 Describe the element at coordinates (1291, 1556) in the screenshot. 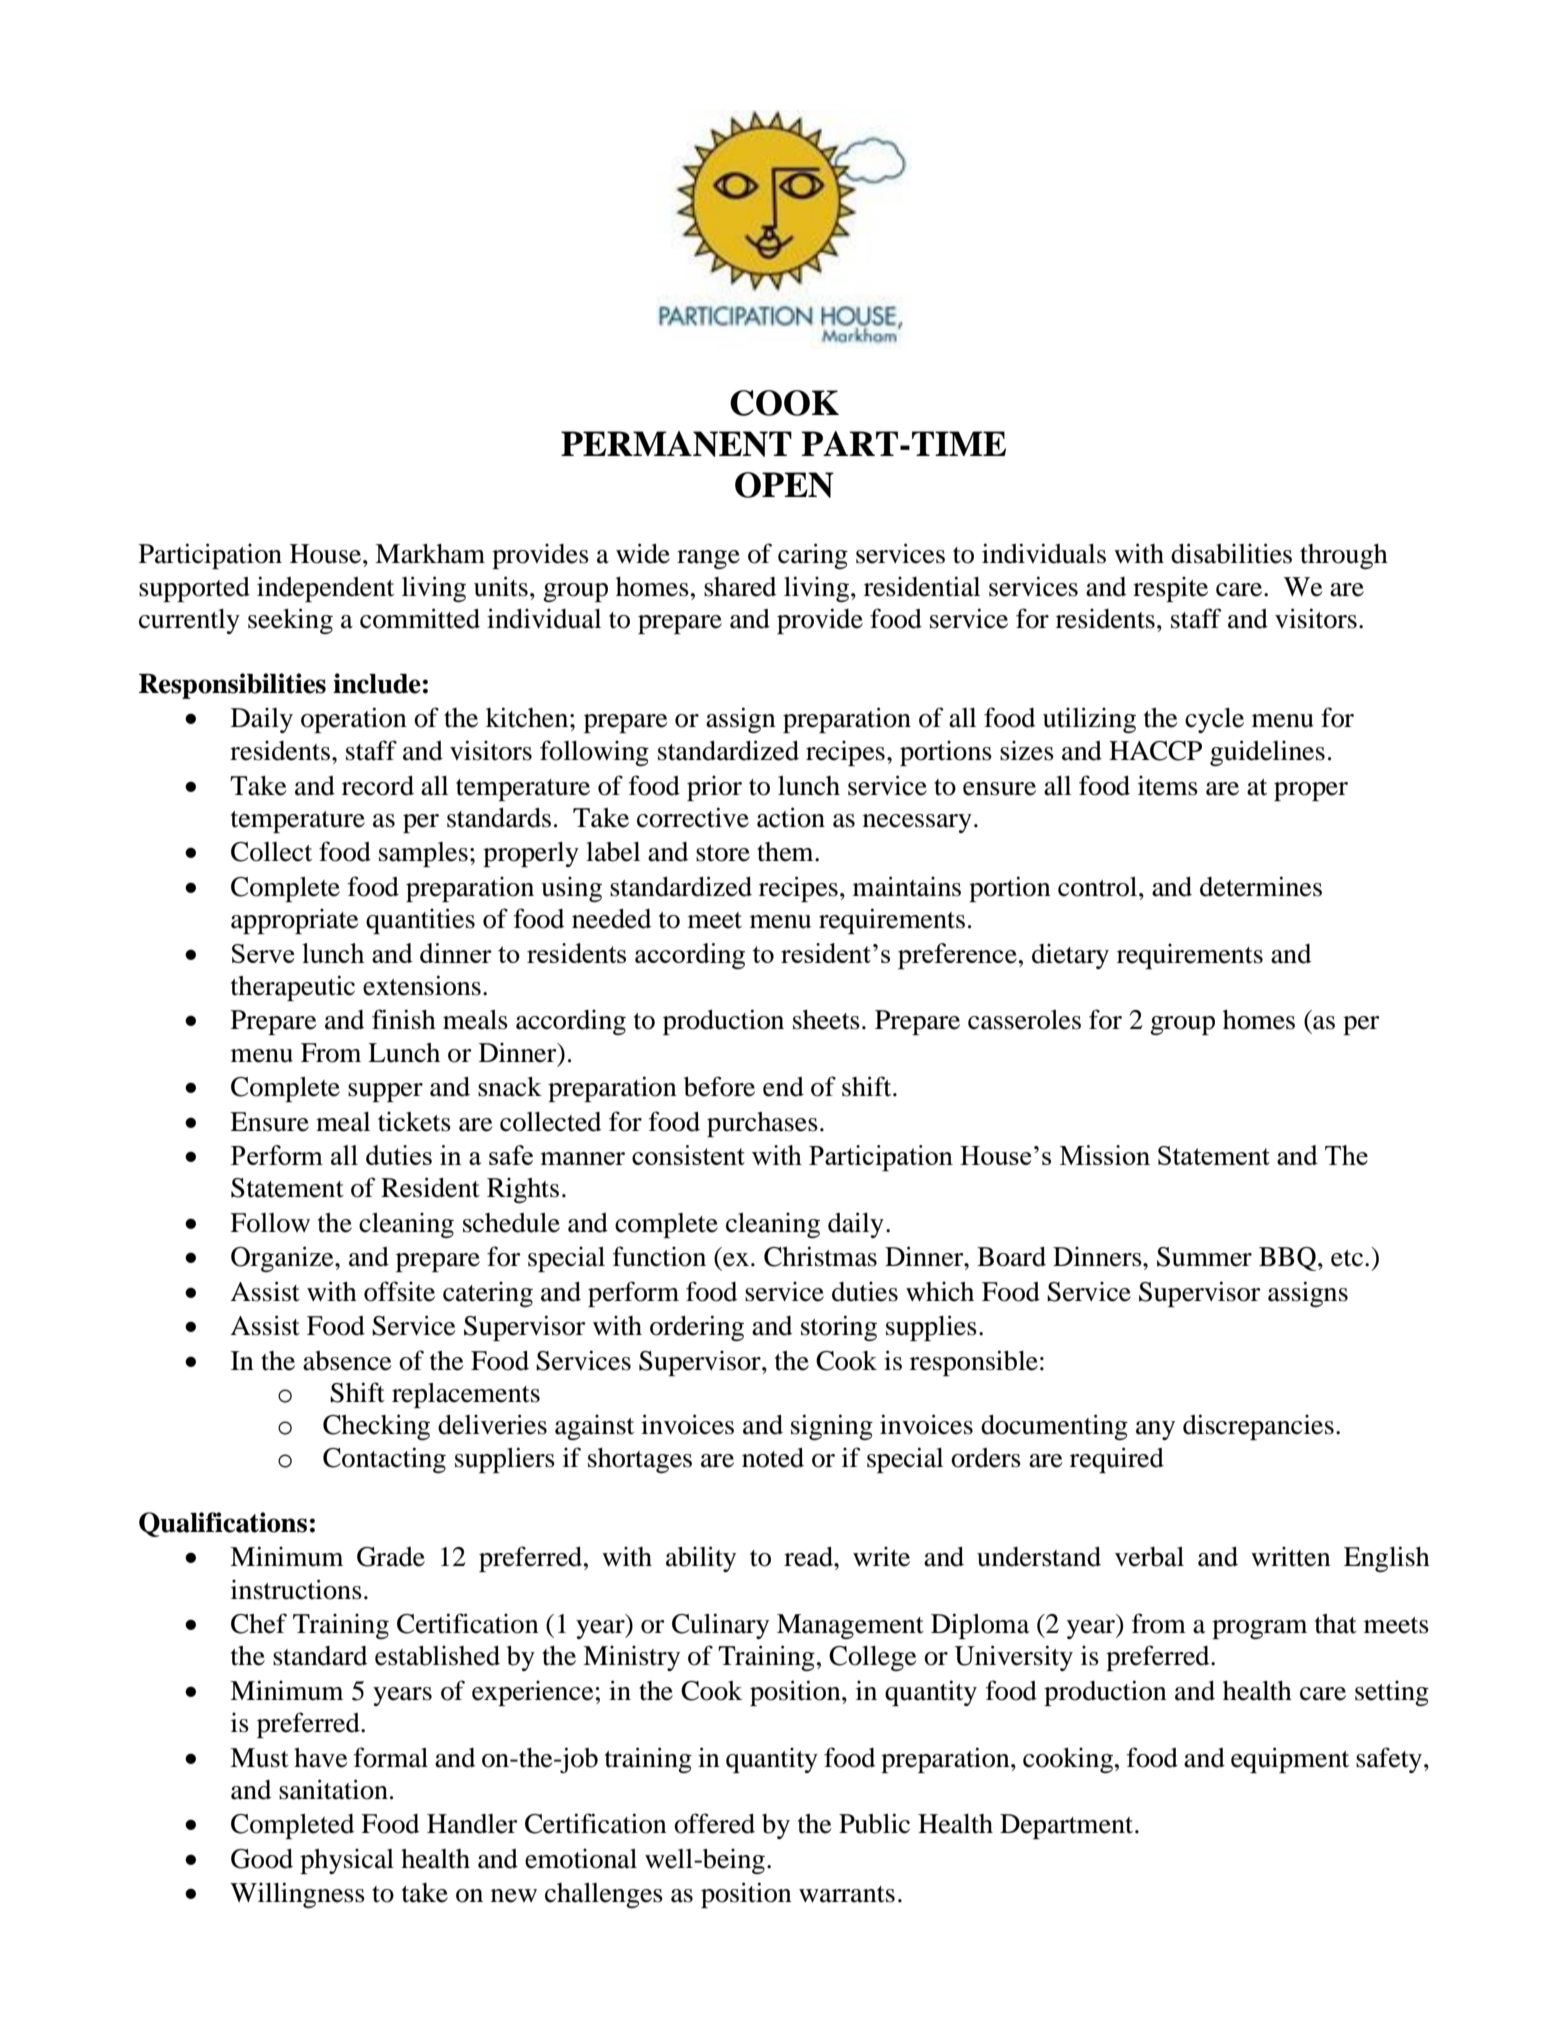

I see `written` at that location.
